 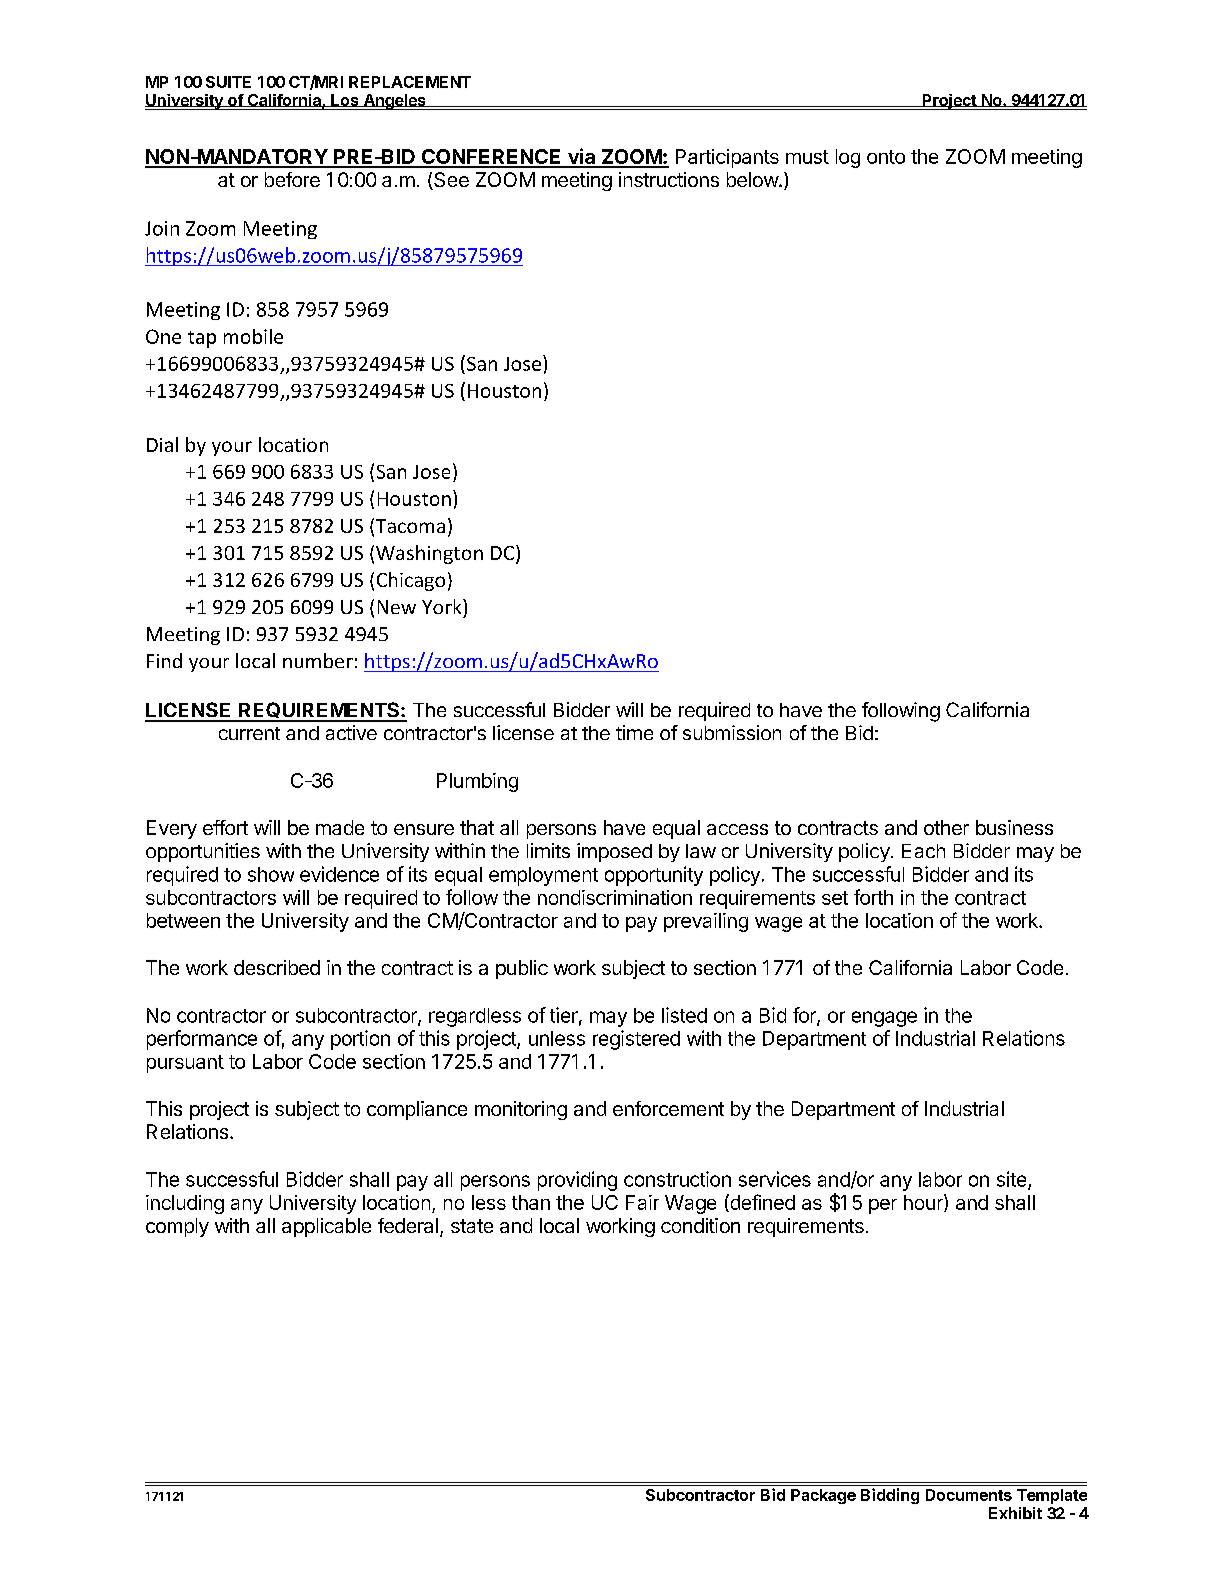 I want to click on onto, so click(x=886, y=157).
